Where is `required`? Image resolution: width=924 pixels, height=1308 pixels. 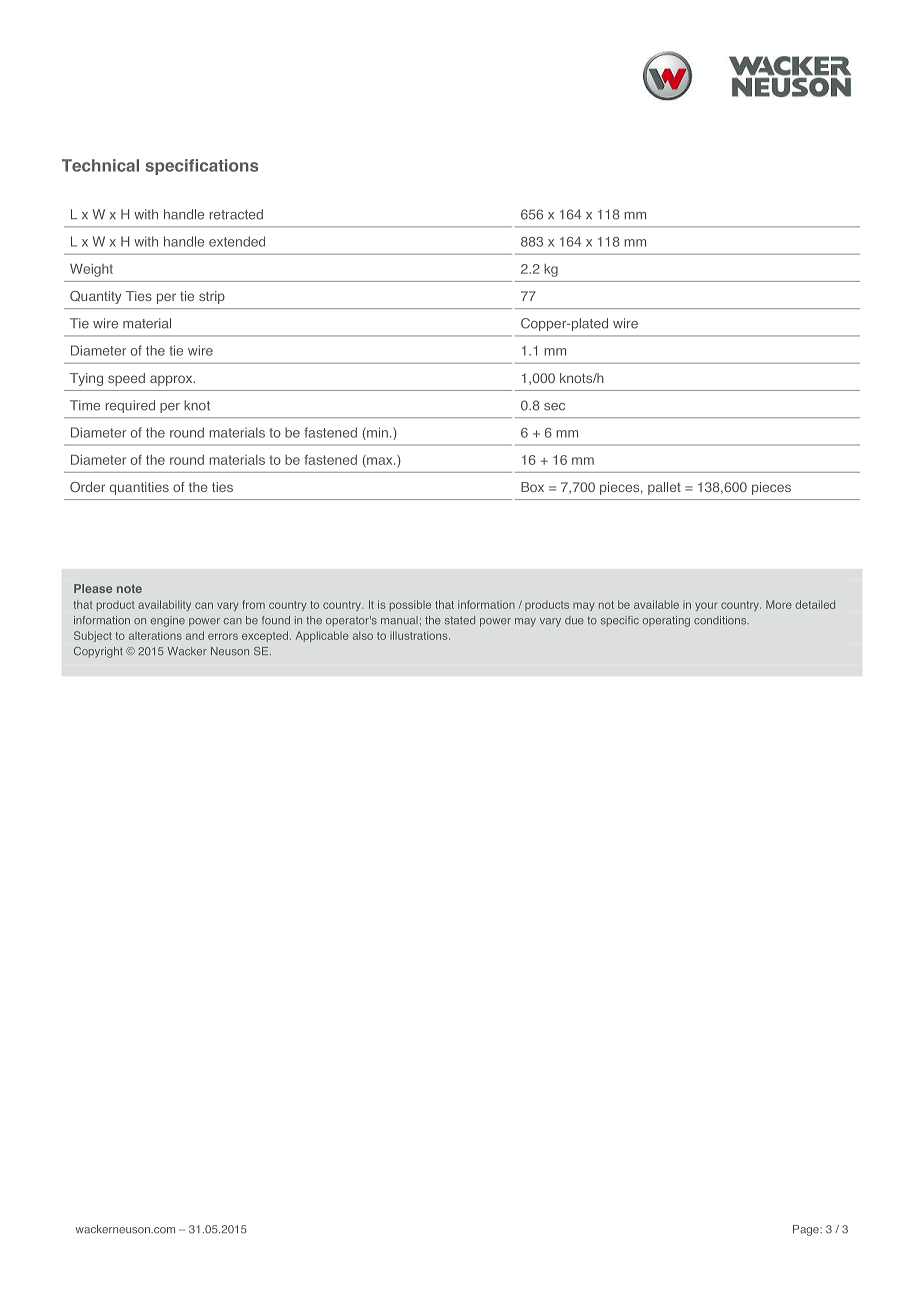
required is located at coordinates (130, 406).
